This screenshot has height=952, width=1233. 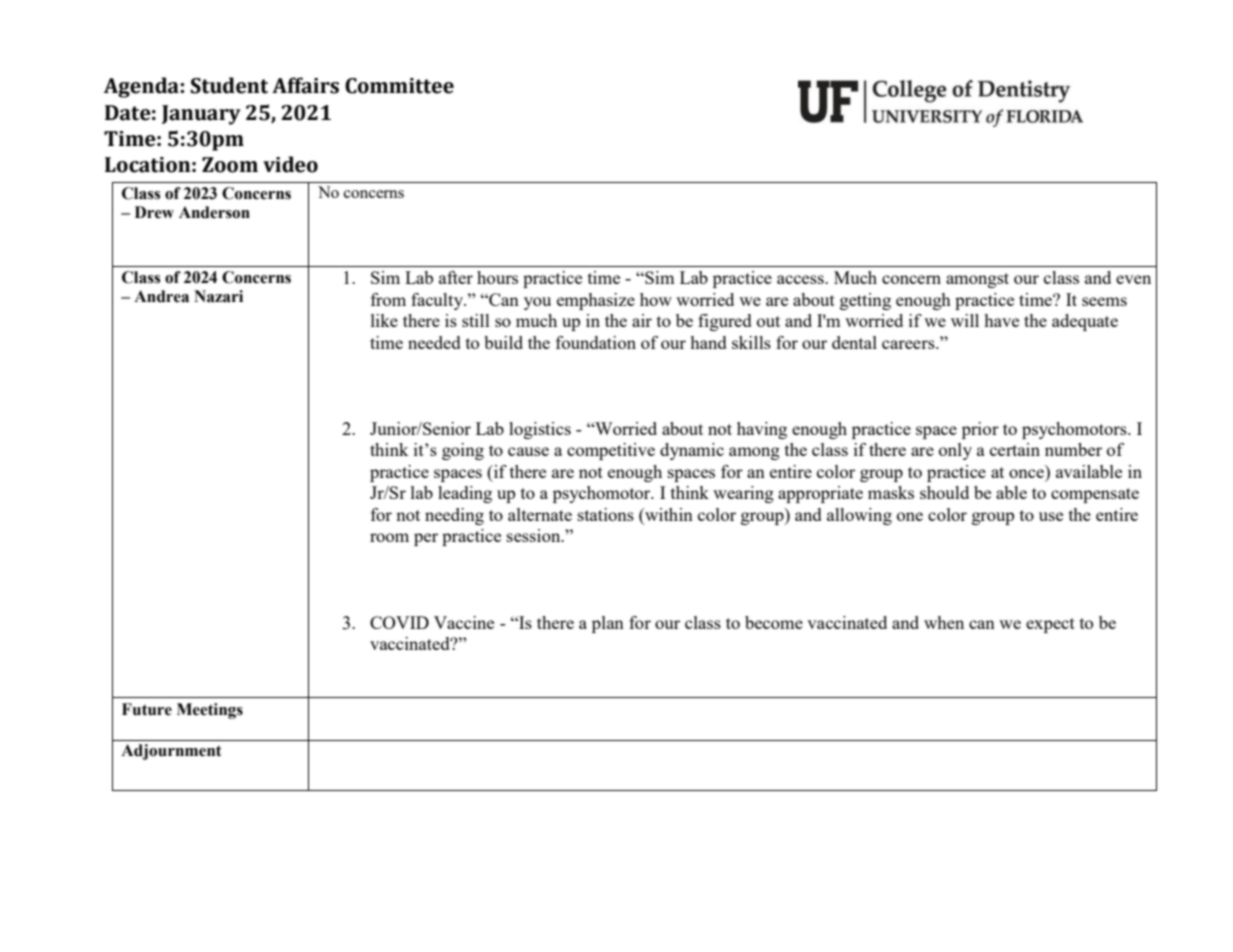 What do you see at coordinates (210, 711) in the screenshot?
I see `Meetings` at bounding box center [210, 711].
